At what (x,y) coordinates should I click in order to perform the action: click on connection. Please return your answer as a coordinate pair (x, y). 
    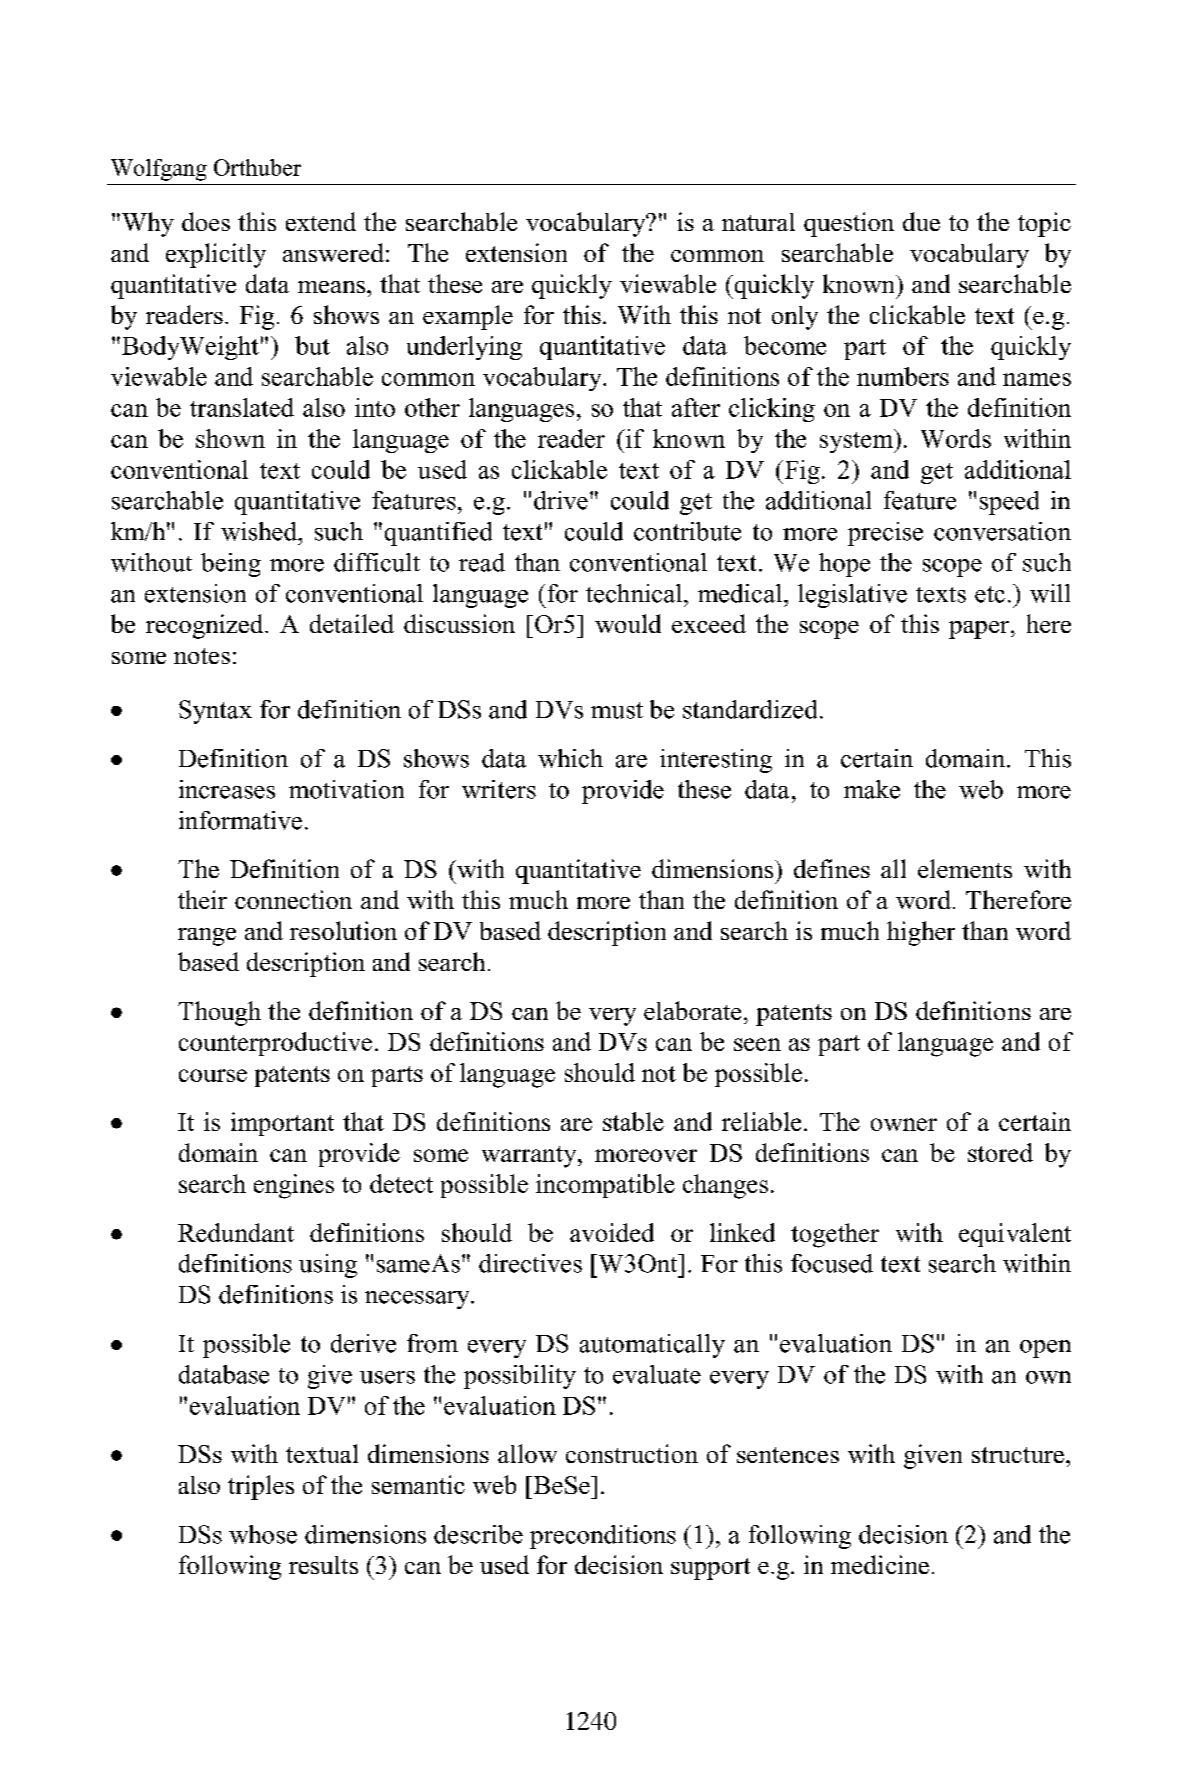
    Looking at the image, I should click on (293, 899).
